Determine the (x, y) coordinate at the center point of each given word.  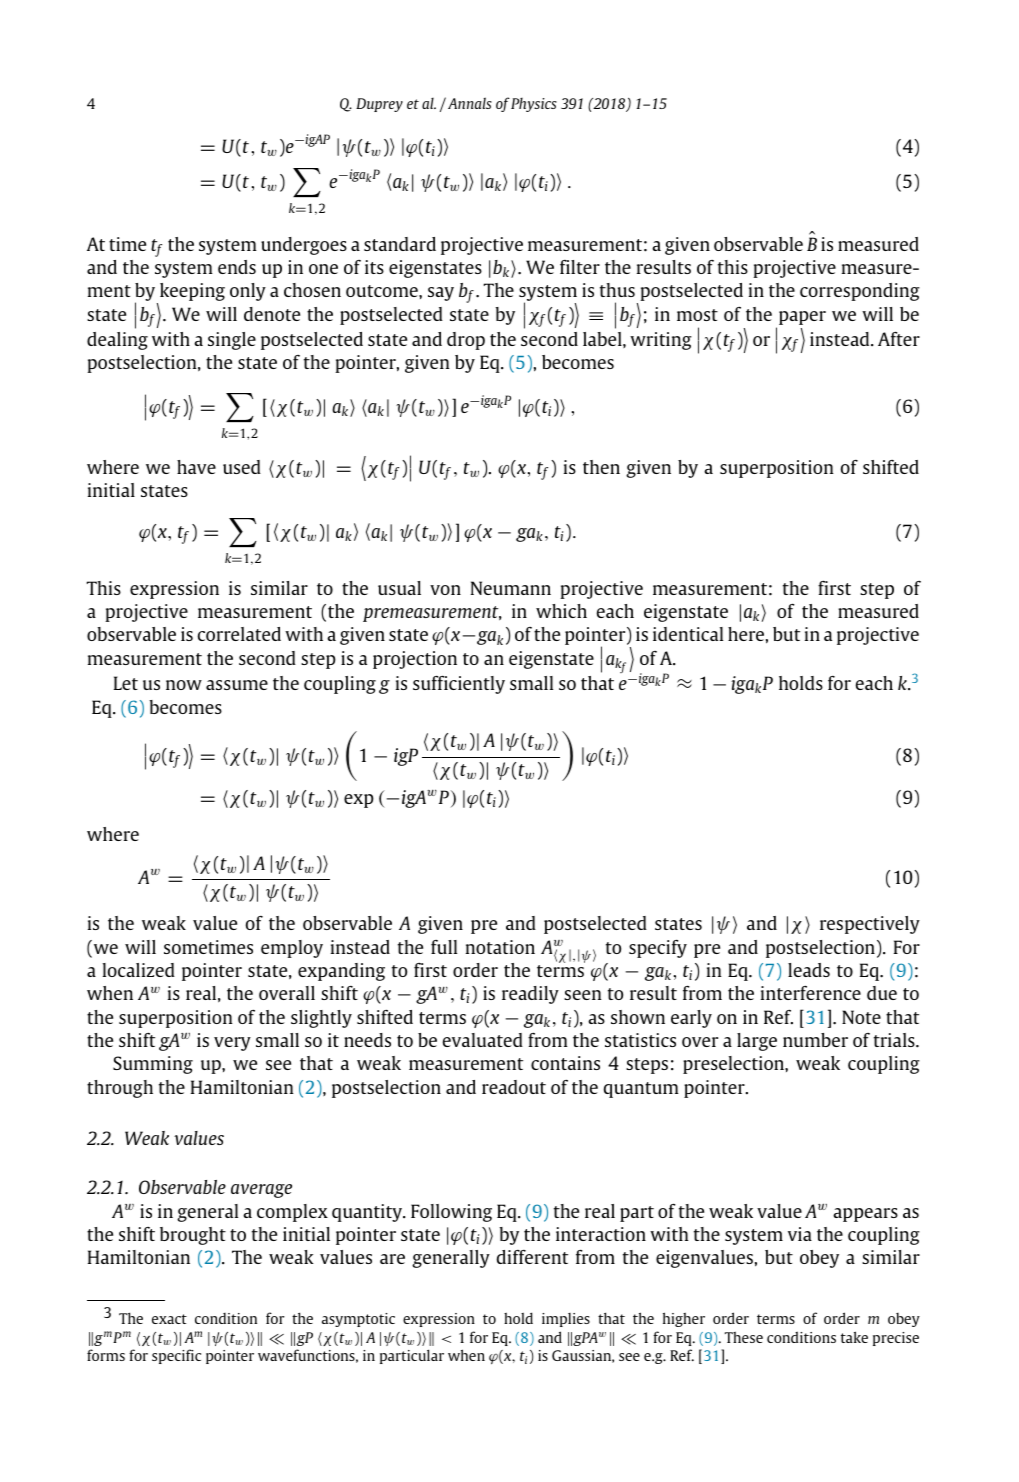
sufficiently (459, 684)
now (184, 685)
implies (566, 1320)
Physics (534, 105)
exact (169, 1319)
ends (237, 267)
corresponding (860, 292)
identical (688, 634)
